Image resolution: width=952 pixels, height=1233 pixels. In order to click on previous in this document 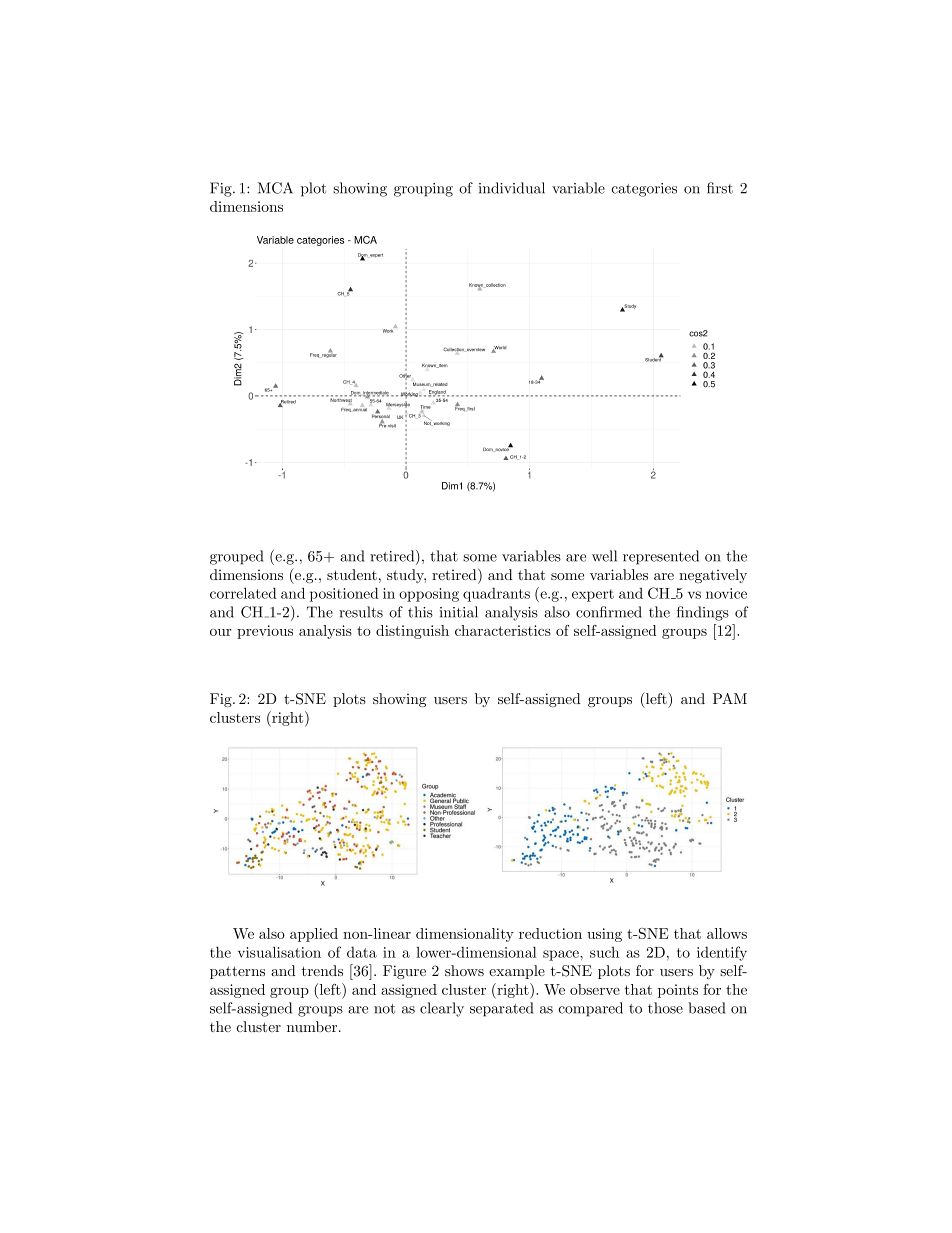, I will do `click(265, 632)`.
